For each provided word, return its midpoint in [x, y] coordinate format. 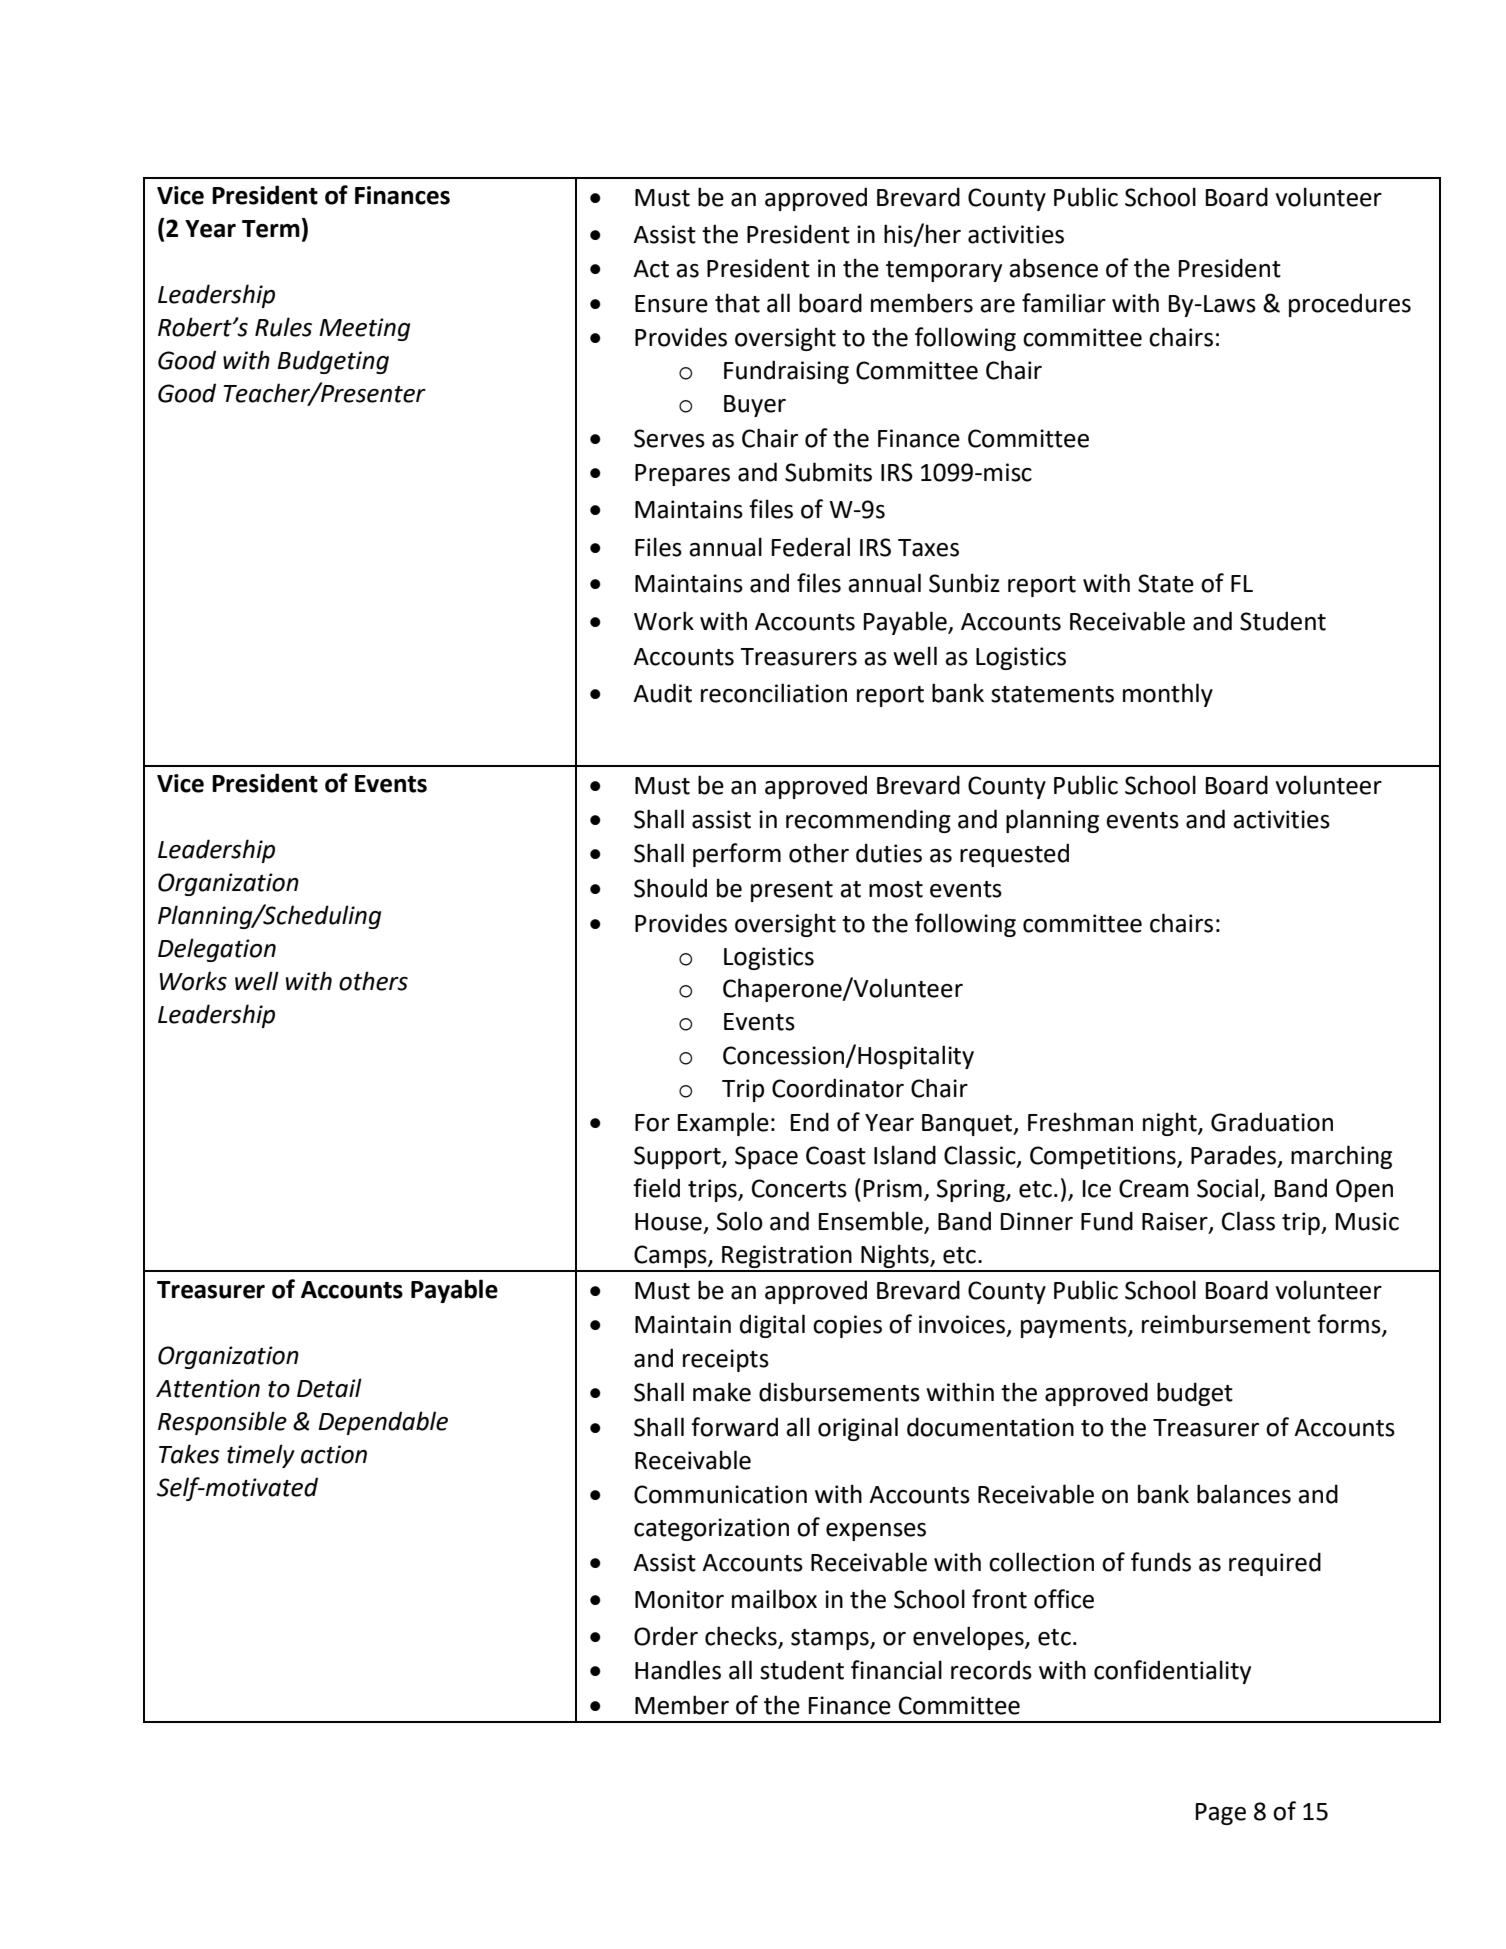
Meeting [364, 329]
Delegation [217, 950]
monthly [1168, 695]
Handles [678, 1670]
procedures [1350, 305]
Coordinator [838, 1088]
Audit [662, 693]
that [737, 303]
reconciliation [774, 693]
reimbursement [1226, 1324]
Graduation [1272, 1122]
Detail [329, 1388]
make [722, 1392]
